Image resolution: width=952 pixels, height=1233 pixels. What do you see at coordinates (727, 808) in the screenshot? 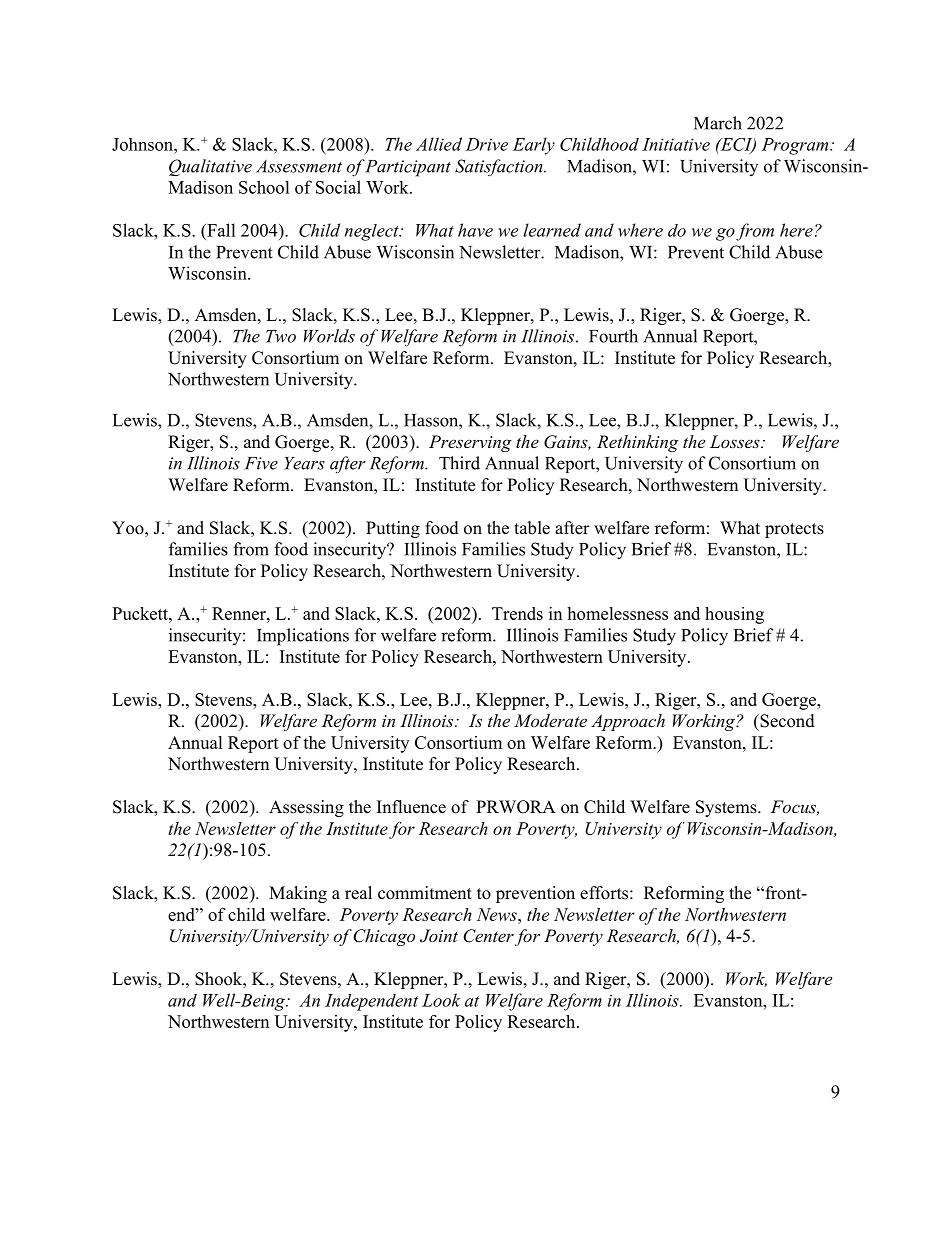
I see `Systems` at bounding box center [727, 808].
